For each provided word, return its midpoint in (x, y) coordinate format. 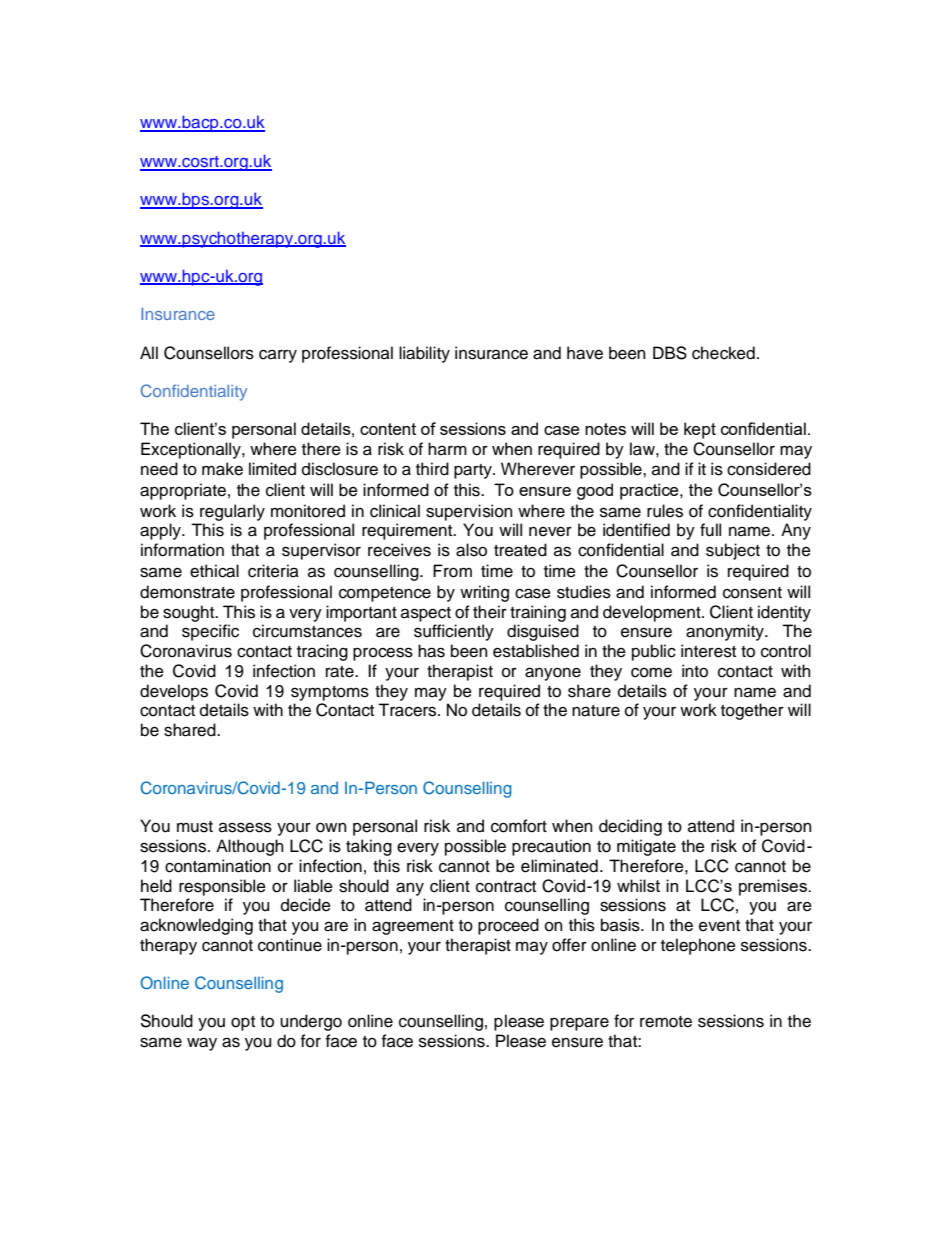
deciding (630, 827)
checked (723, 353)
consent (752, 593)
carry (278, 356)
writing (484, 593)
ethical (214, 571)
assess (245, 827)
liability (424, 354)
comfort (519, 826)
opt (243, 1023)
